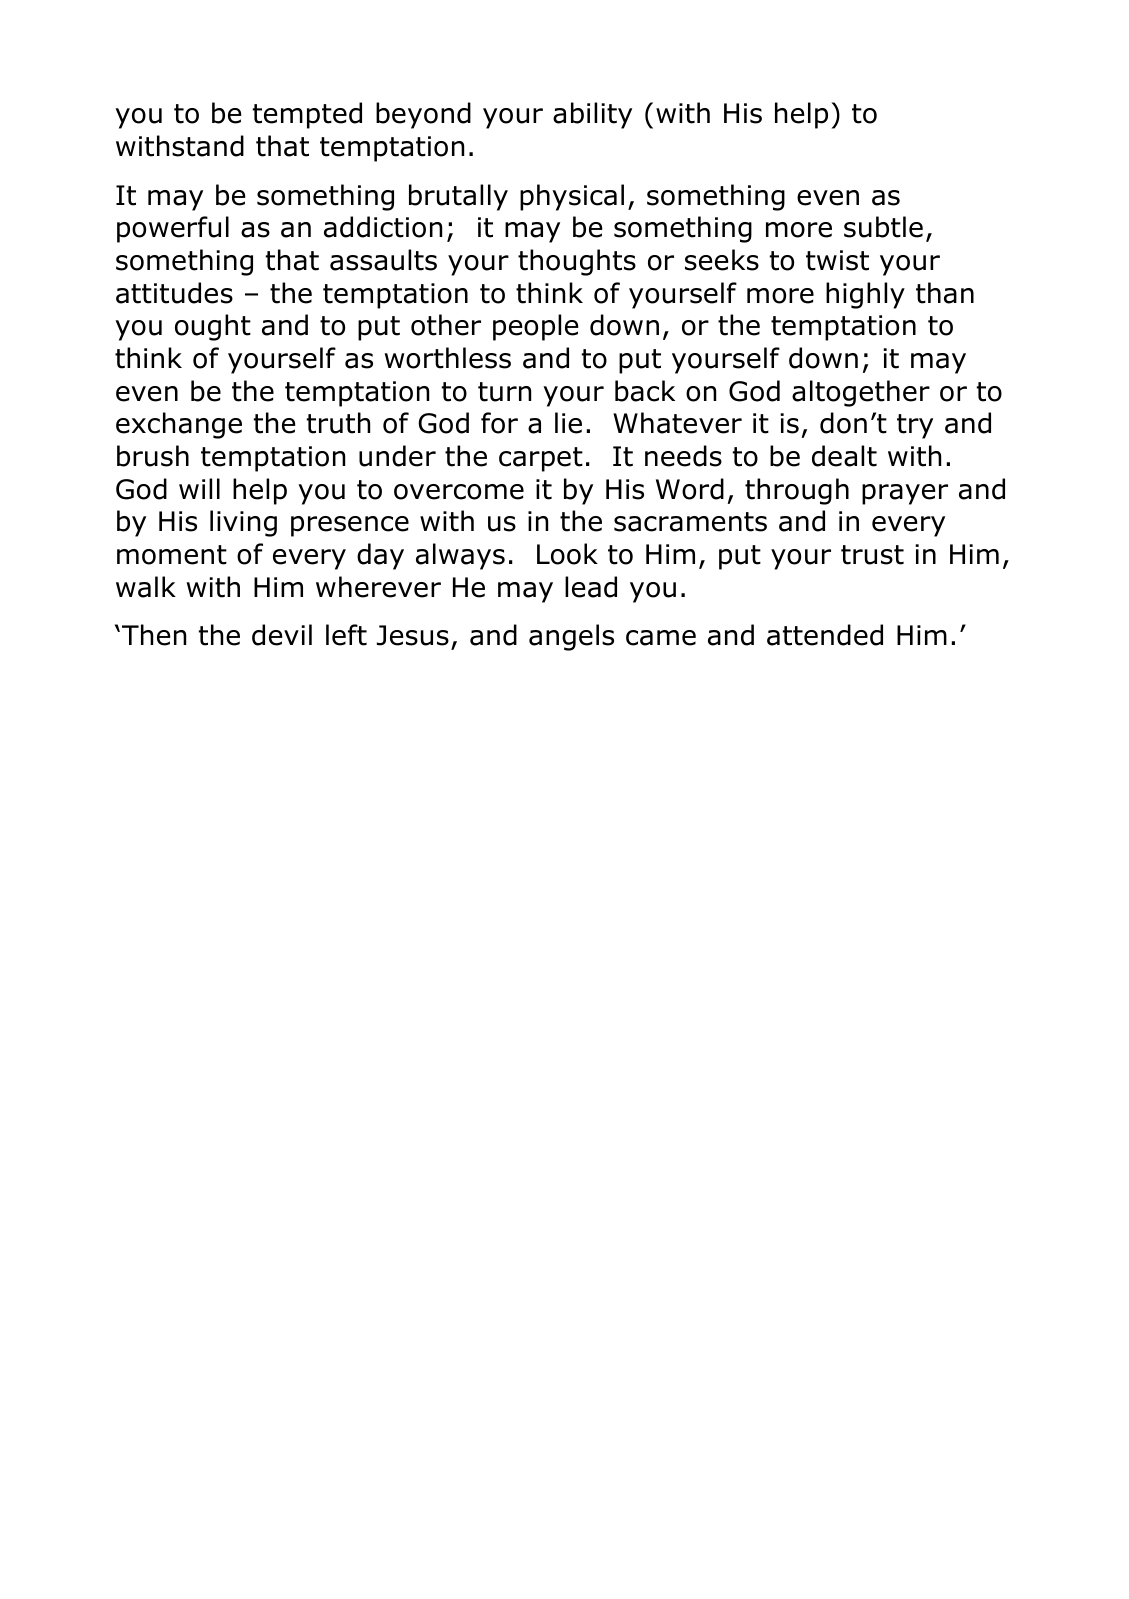 Image resolution: width=1129 pixels, height=1599 pixels. Describe the element at coordinates (282, 635) in the image. I see `devil` at that location.
